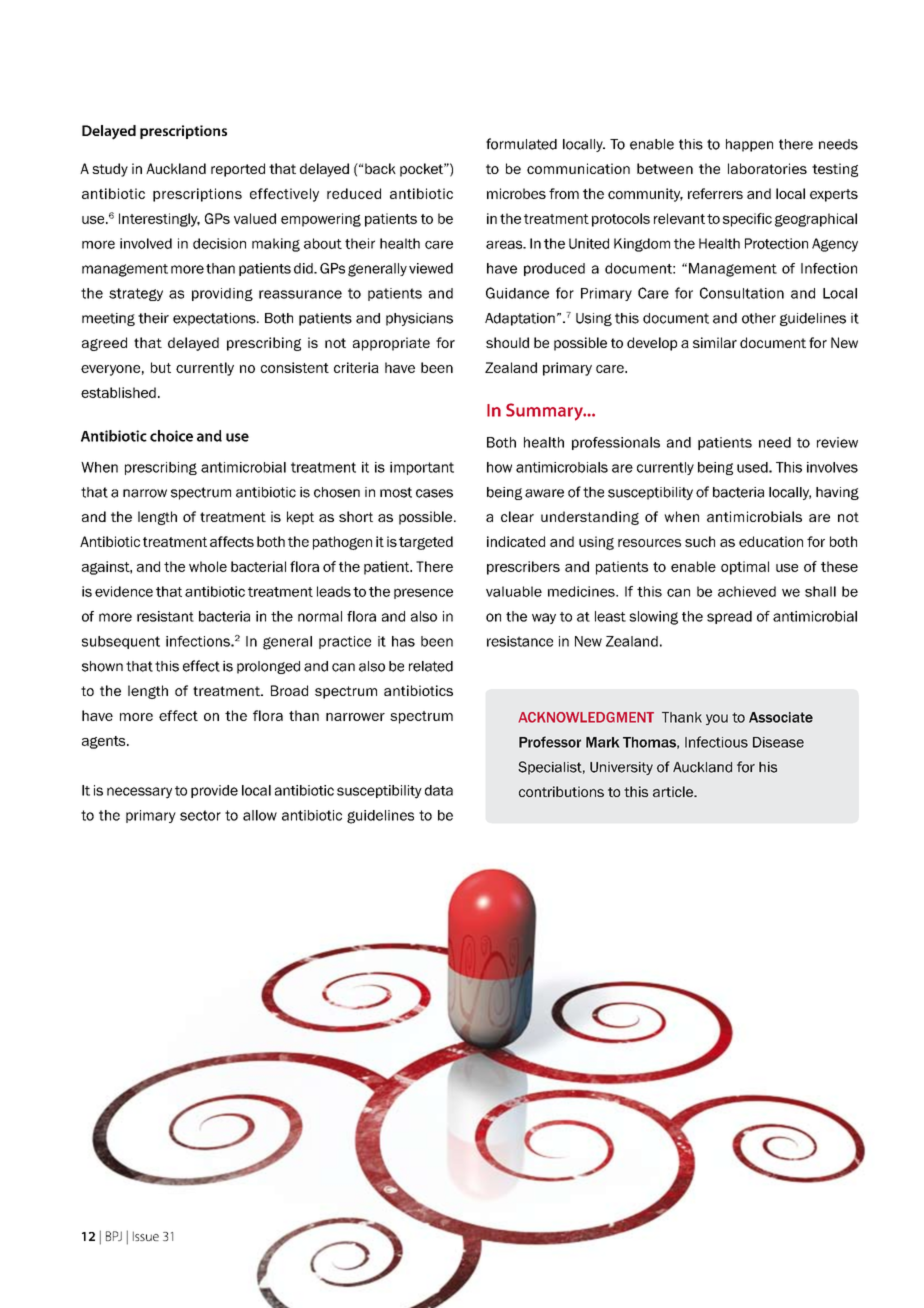  What do you see at coordinates (621, 768) in the screenshot?
I see `University` at bounding box center [621, 768].
